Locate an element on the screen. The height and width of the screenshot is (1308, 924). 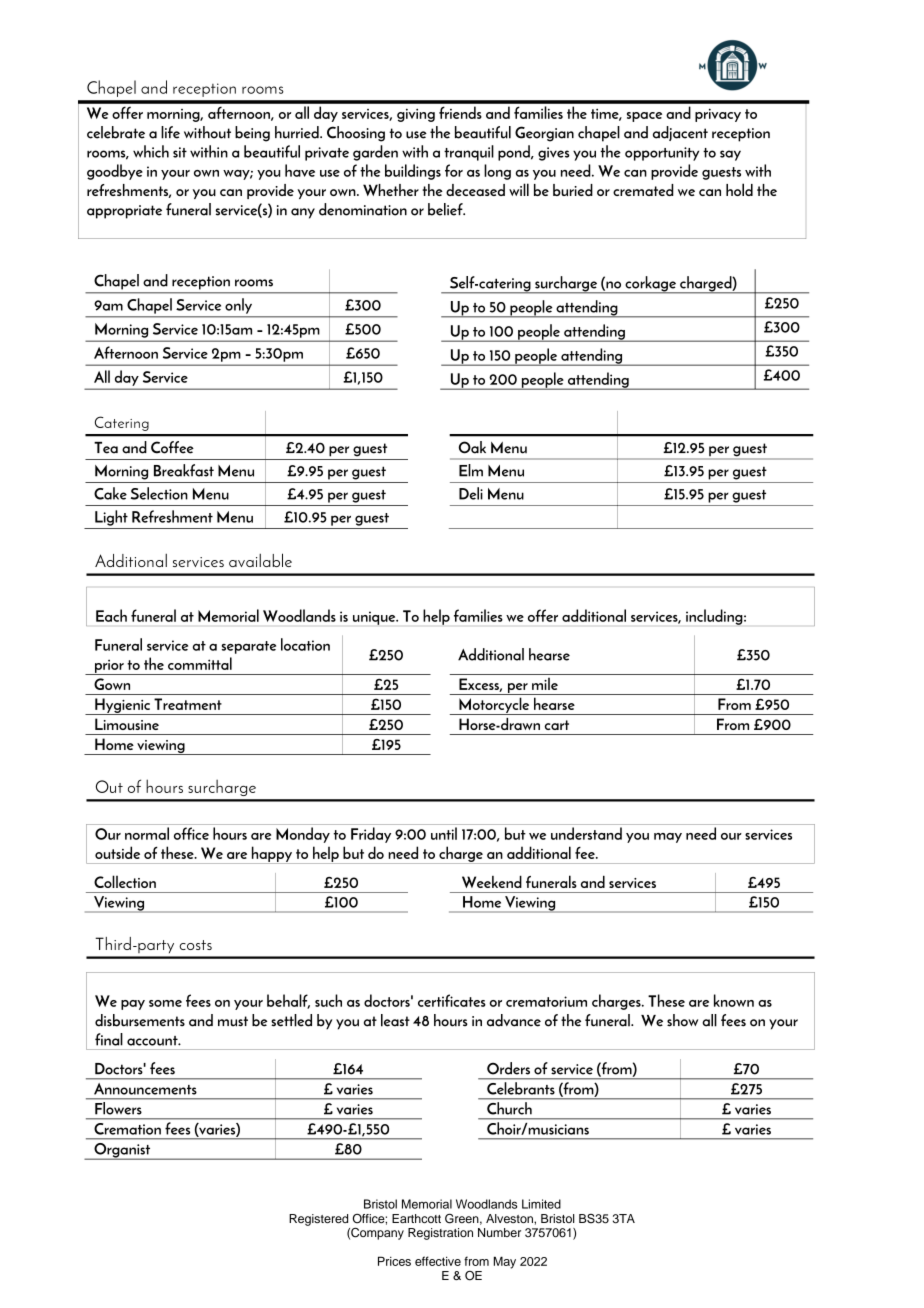
Registration is located at coordinates (440, 1234).
